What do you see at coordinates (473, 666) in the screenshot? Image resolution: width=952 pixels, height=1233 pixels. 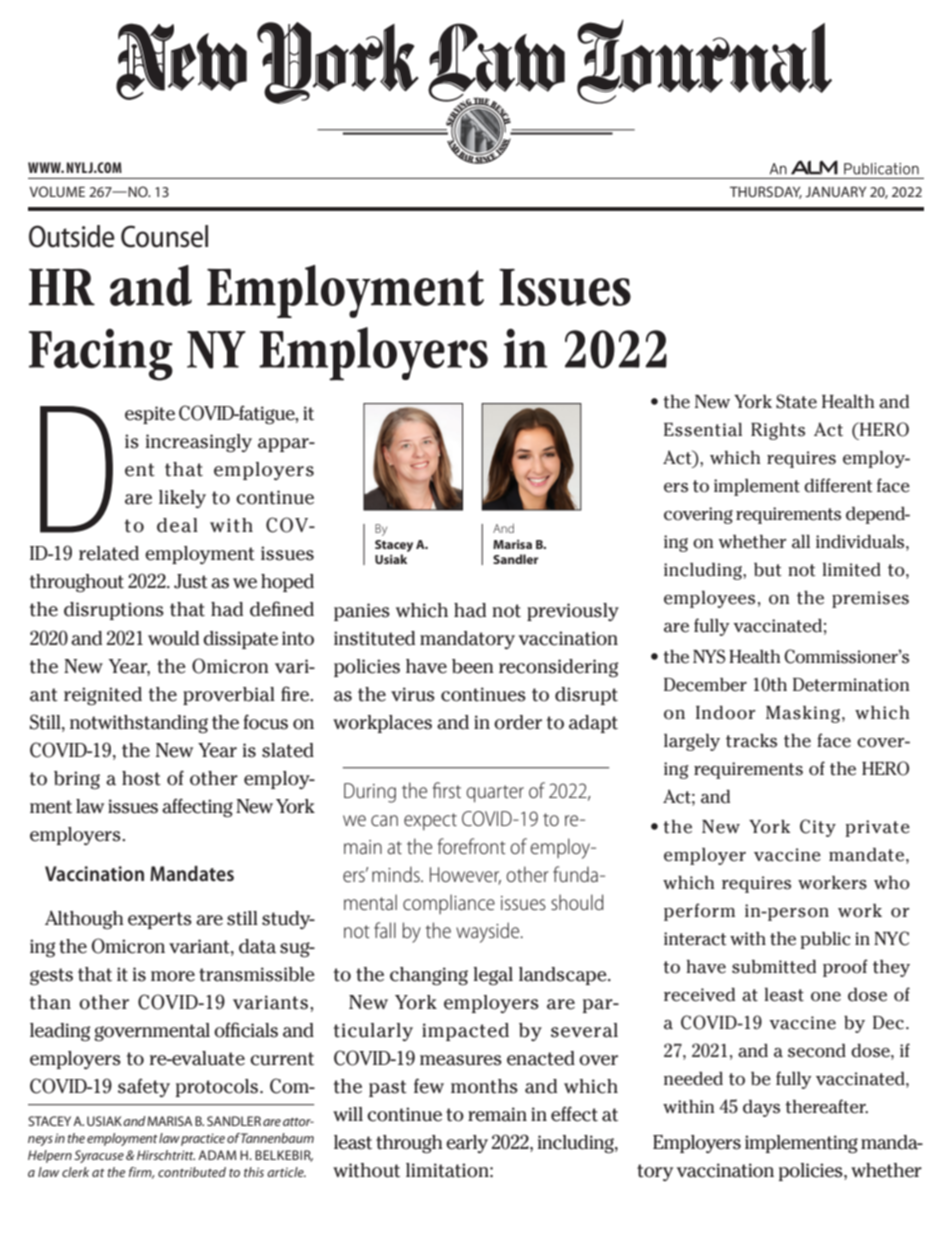 I see `been` at bounding box center [473, 666].
